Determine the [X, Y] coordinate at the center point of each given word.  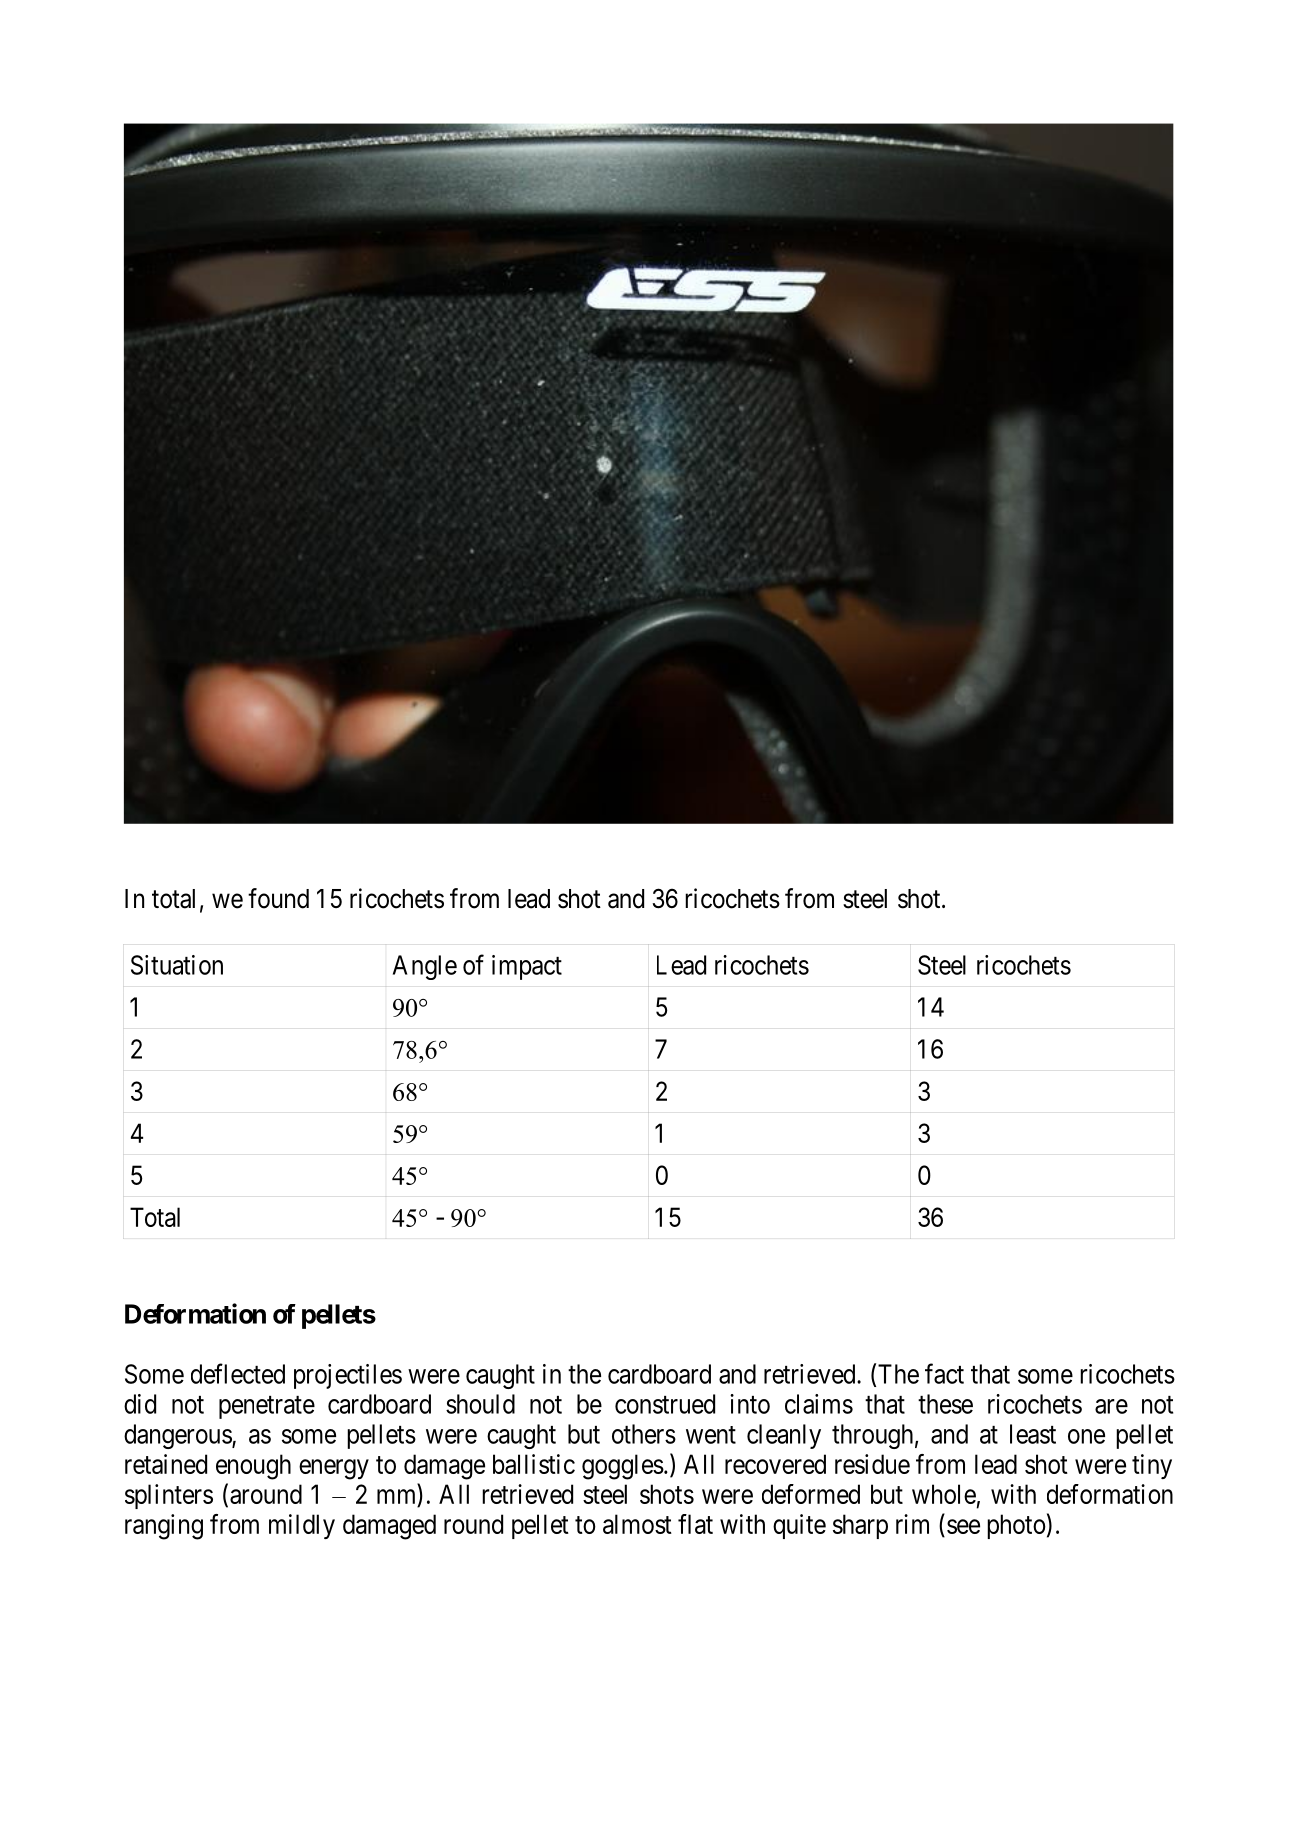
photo [1016, 1526]
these [945, 1404]
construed [665, 1404]
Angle [425, 967]
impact [527, 967]
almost [637, 1524]
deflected [238, 1373]
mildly [302, 1526]
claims [819, 1404]
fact [944, 1373]
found [278, 898]
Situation [177, 965]
